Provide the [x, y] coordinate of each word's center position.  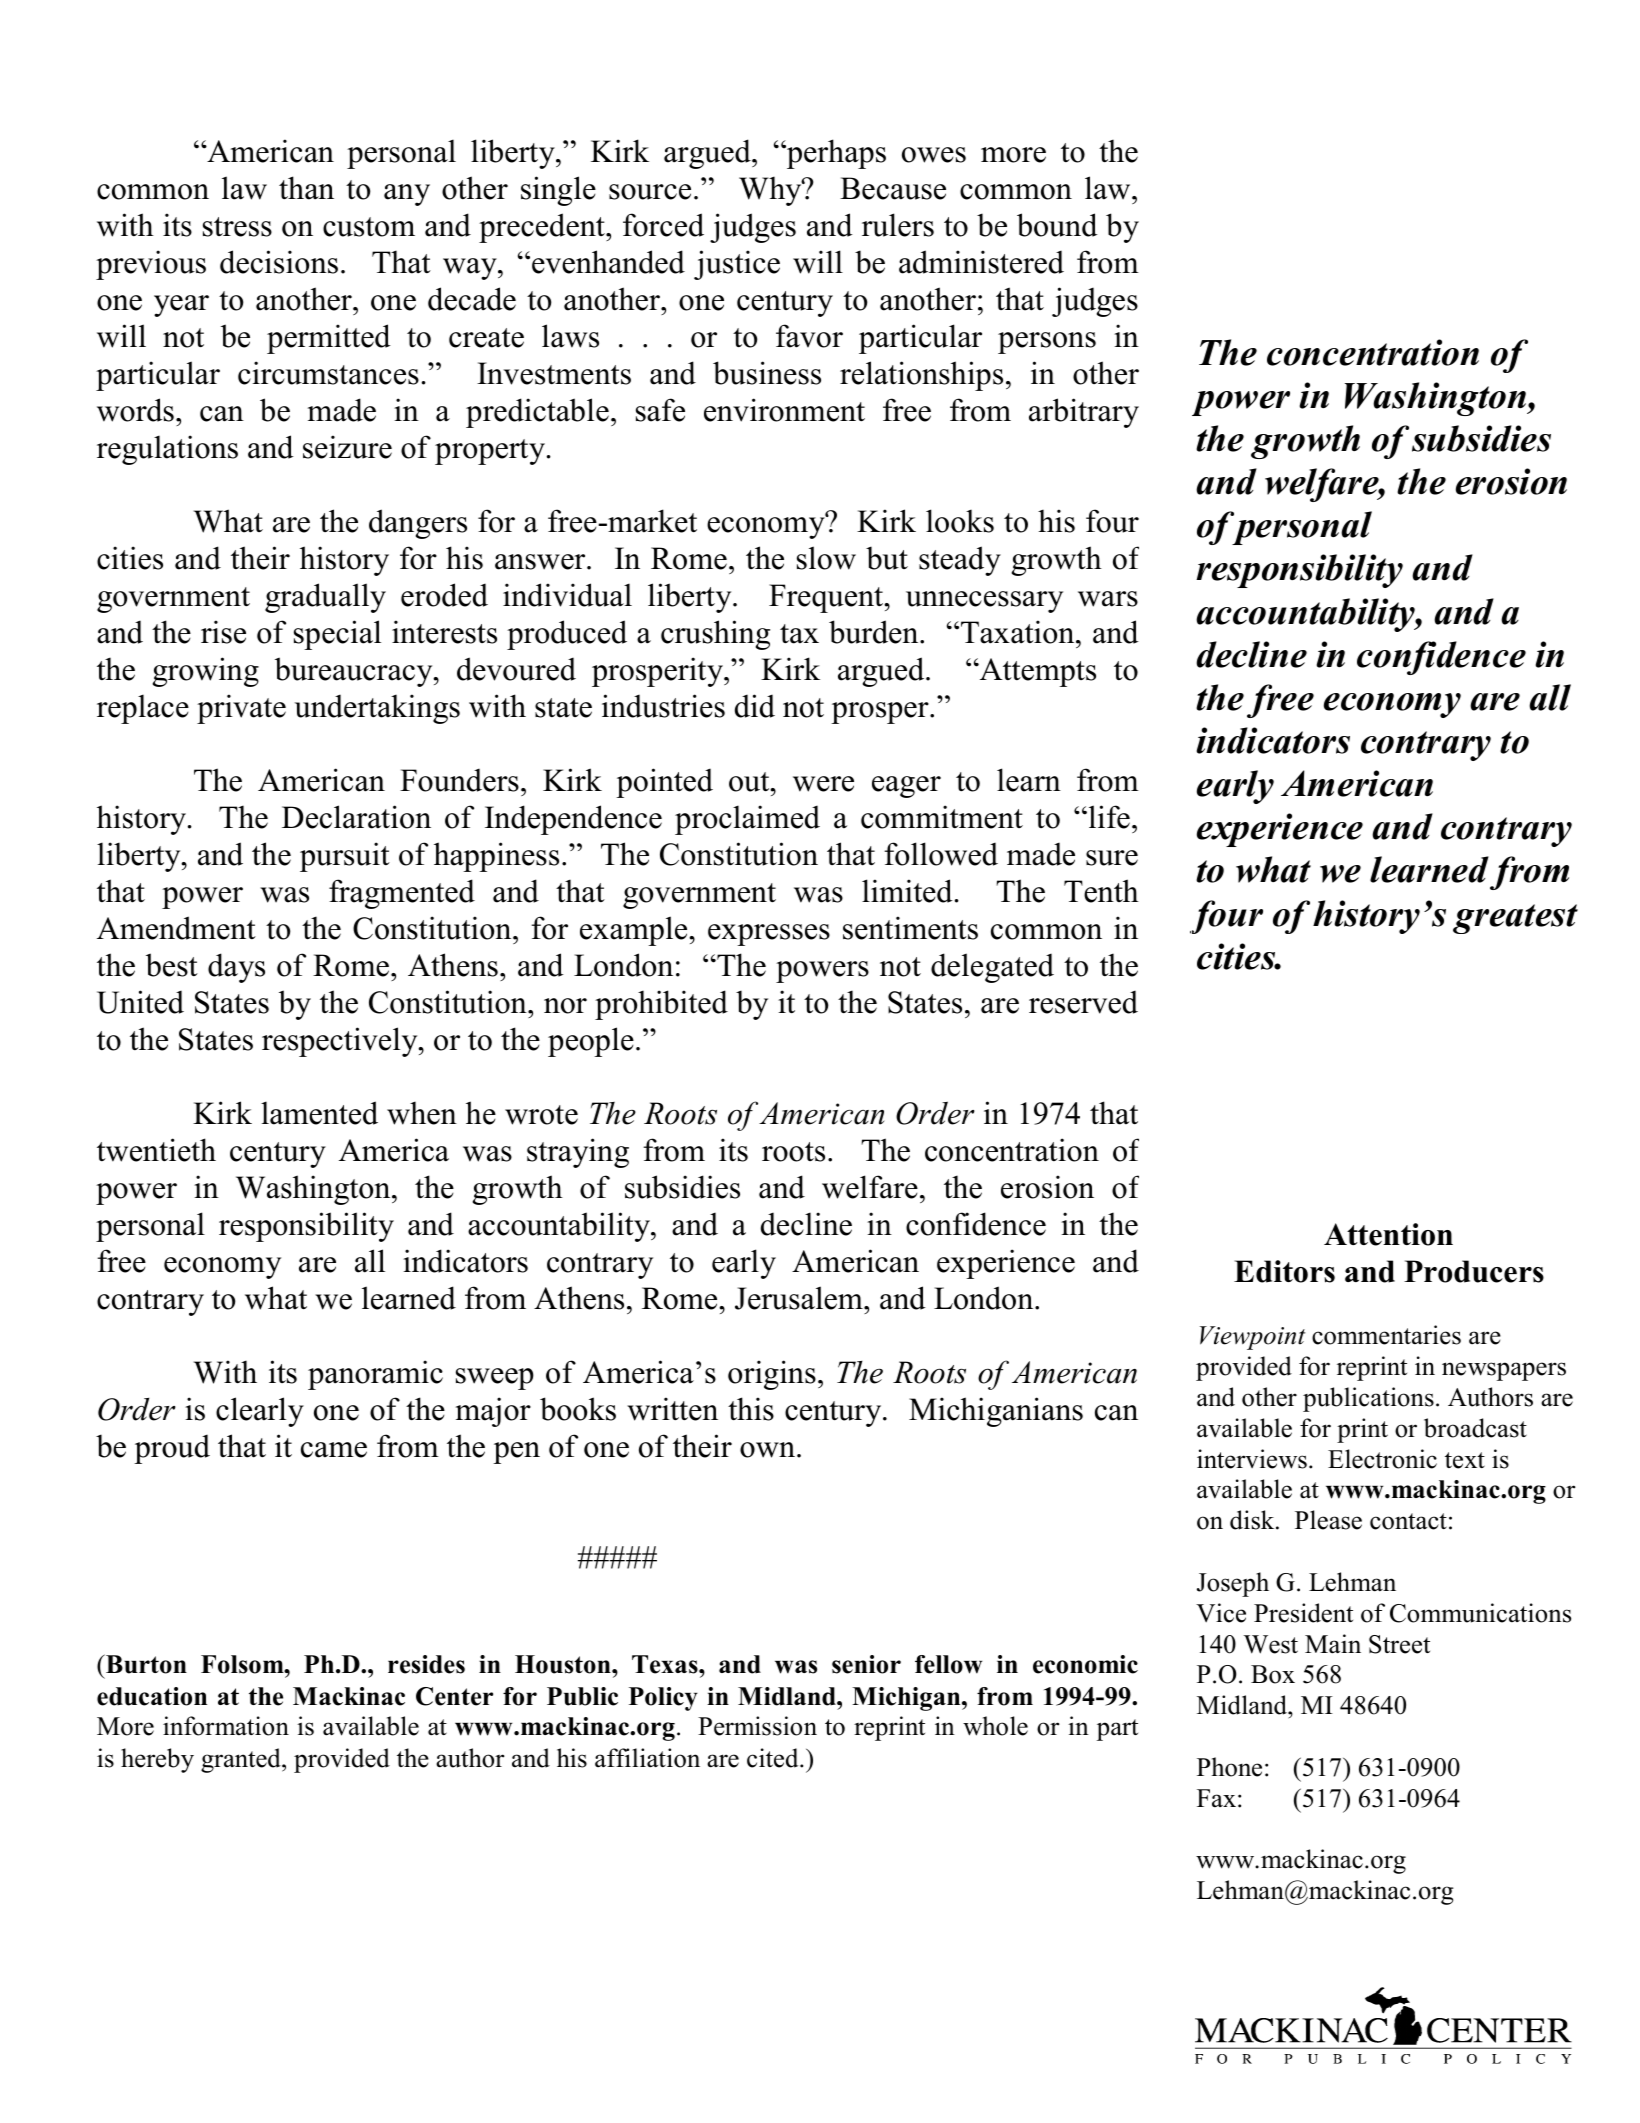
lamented [319, 1113]
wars [1108, 599]
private [241, 709]
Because [893, 188]
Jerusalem [800, 1298]
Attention [1388, 1234]
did [755, 706]
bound [1057, 225]
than [306, 188]
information [226, 1726]
